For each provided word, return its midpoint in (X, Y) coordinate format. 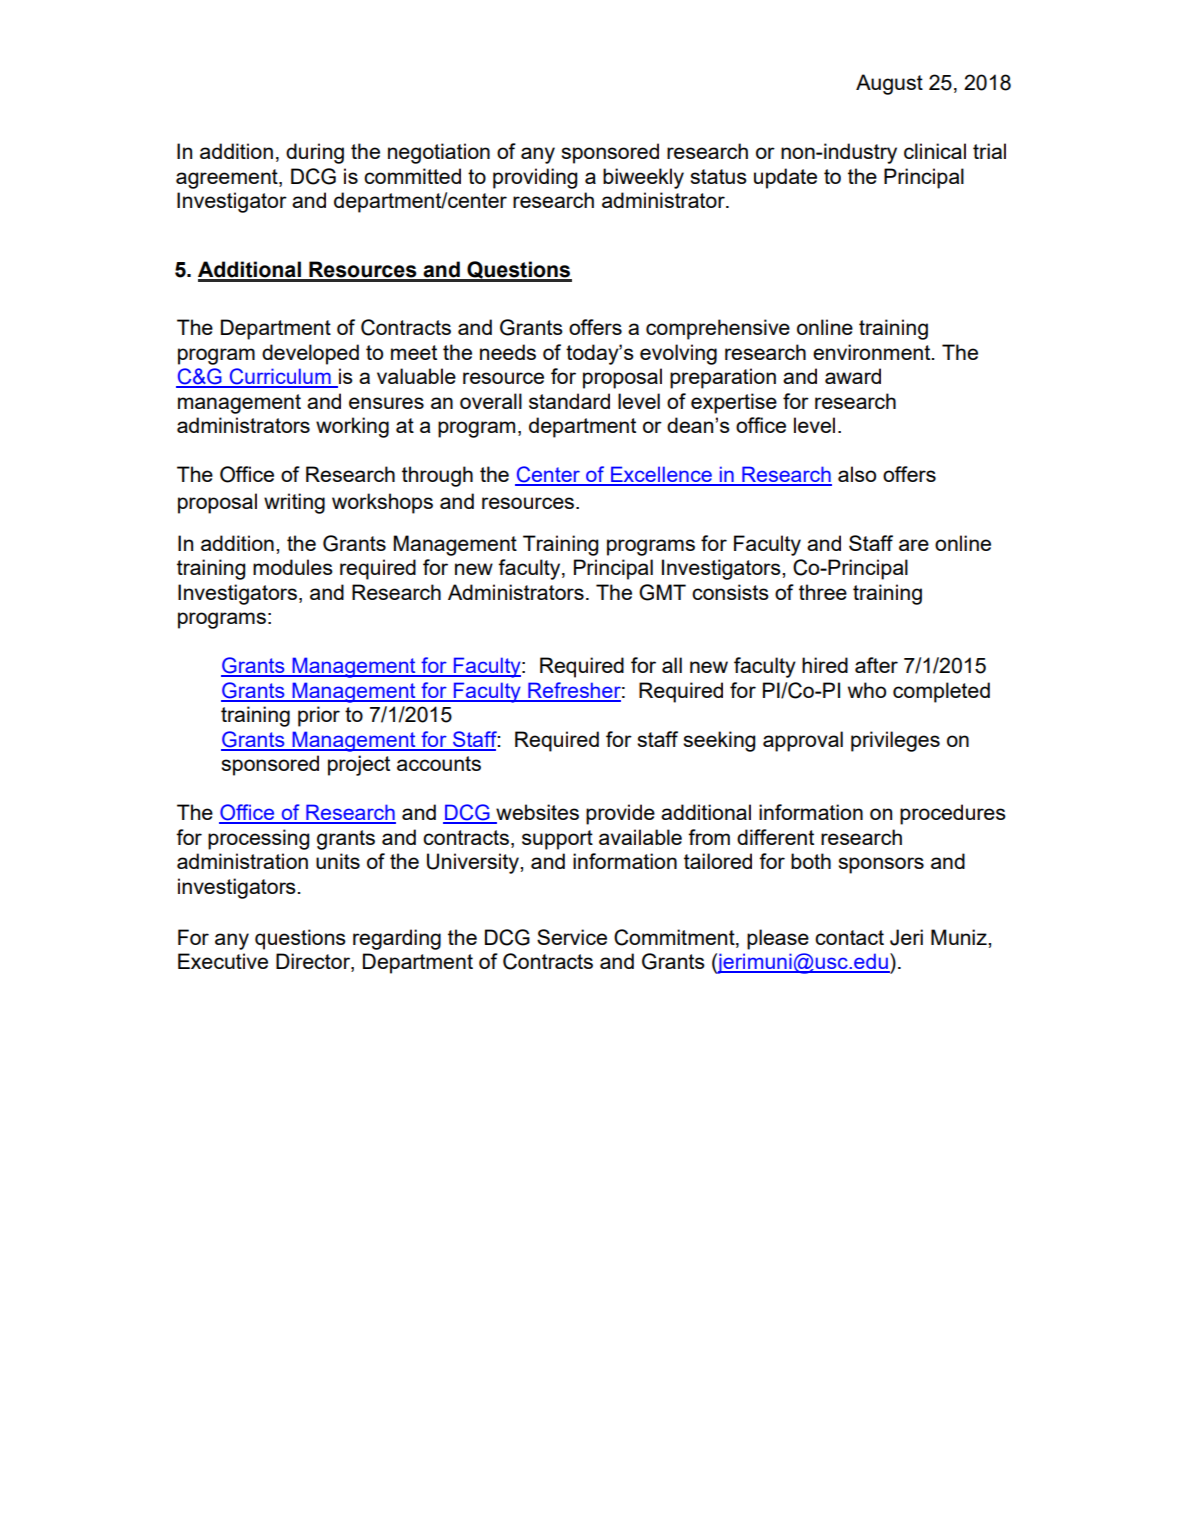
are (914, 545)
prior (319, 716)
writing (294, 503)
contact (849, 937)
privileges (895, 741)
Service (572, 937)
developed (310, 354)
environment (873, 352)
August (889, 84)
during (315, 153)
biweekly (643, 178)
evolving (678, 354)
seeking (719, 741)
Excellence (661, 475)
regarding (397, 939)
